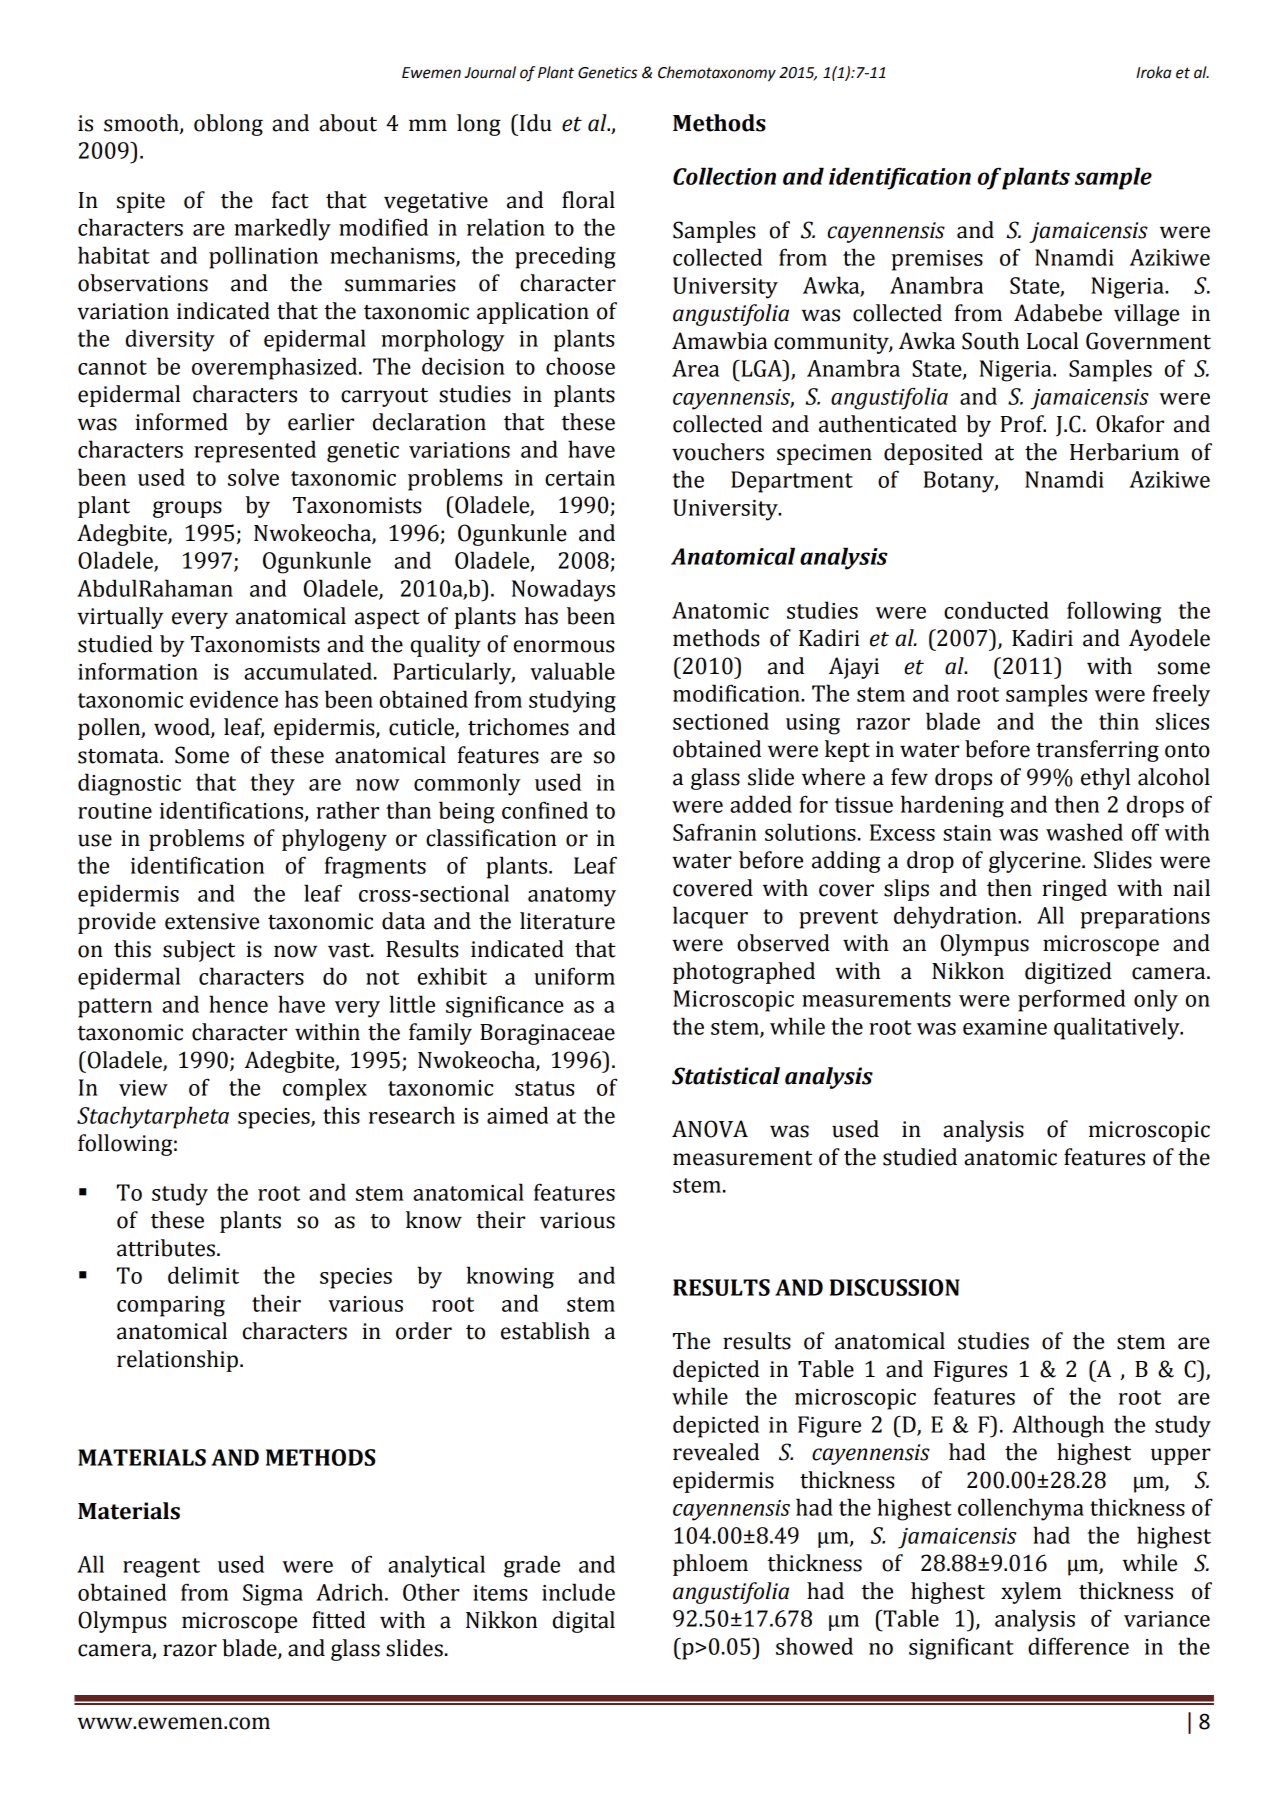  I want to click on digital, so click(584, 1622).
